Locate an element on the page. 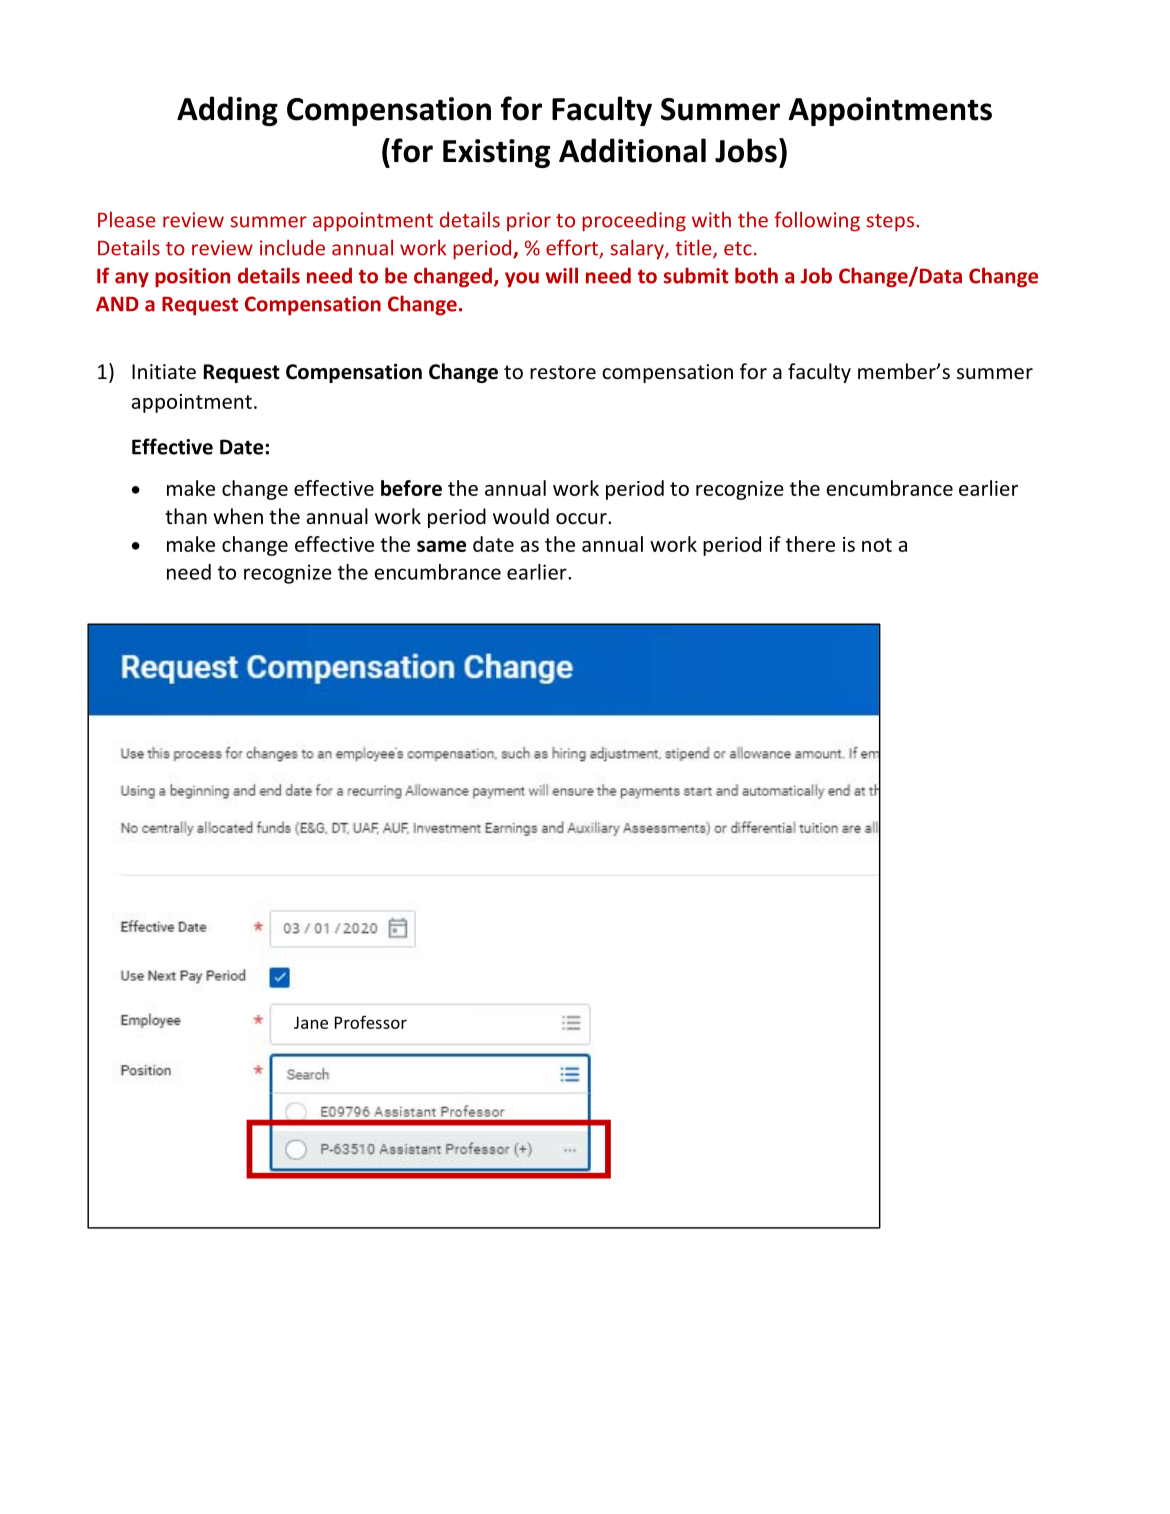  Jobs is located at coordinates (746, 150).
